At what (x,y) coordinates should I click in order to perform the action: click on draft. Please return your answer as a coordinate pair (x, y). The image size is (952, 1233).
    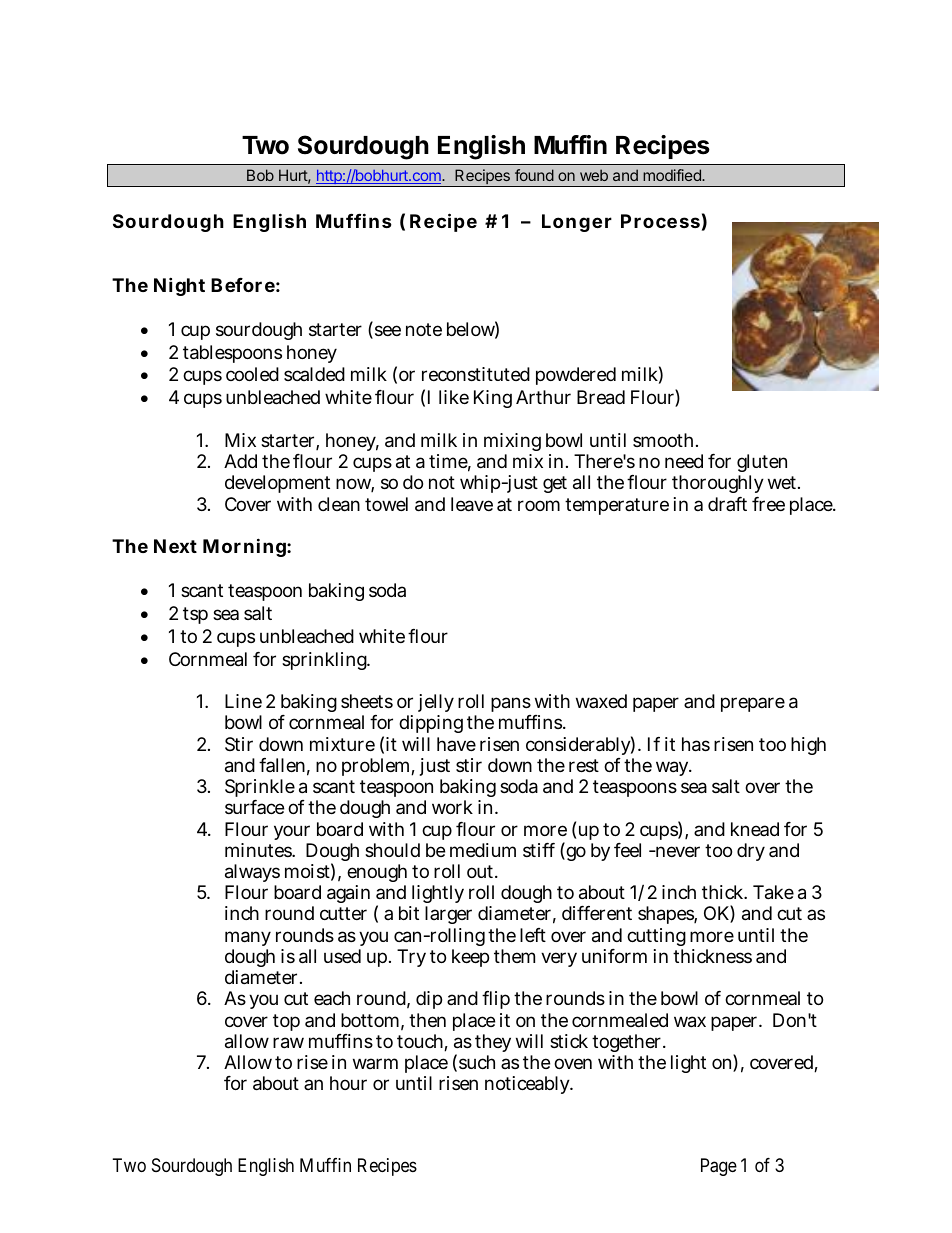
    Looking at the image, I should click on (727, 504).
